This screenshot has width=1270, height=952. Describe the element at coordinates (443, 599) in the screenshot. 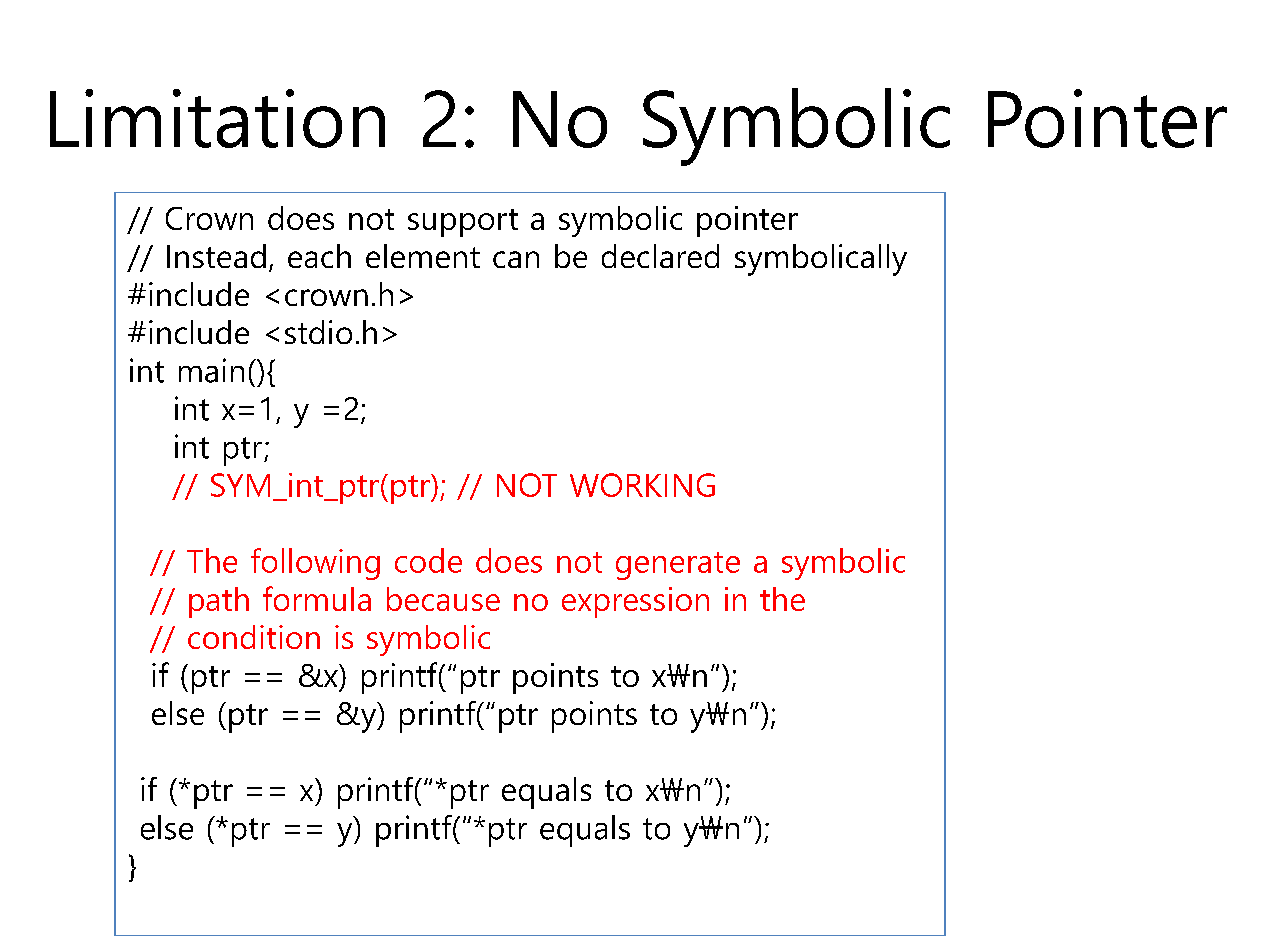

I see `because` at that location.
